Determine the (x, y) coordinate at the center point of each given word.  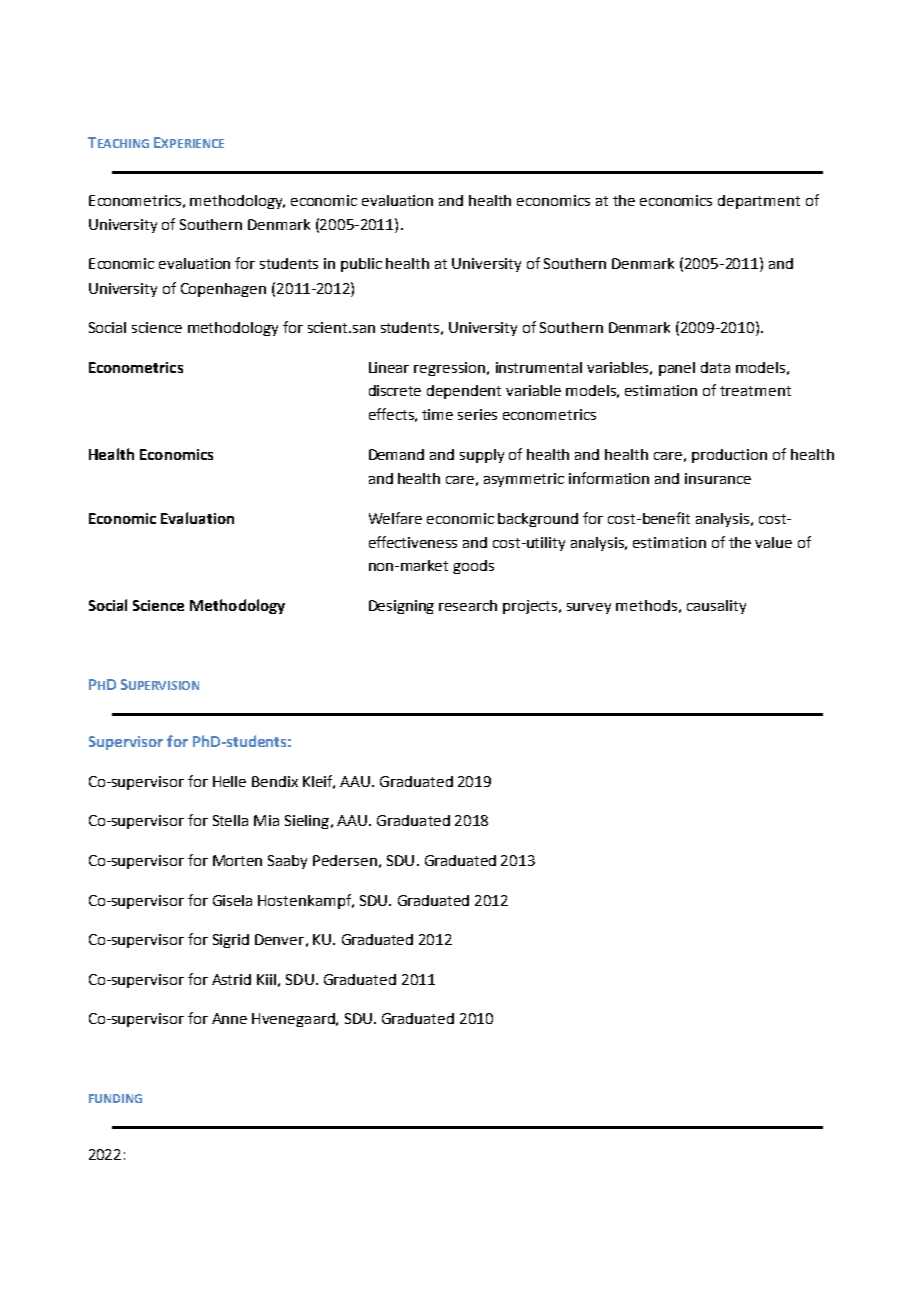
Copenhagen (223, 290)
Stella (230, 820)
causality (716, 607)
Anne (229, 1018)
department (759, 202)
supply (482, 456)
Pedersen (345, 860)
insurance (718, 478)
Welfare (395, 518)
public (361, 265)
